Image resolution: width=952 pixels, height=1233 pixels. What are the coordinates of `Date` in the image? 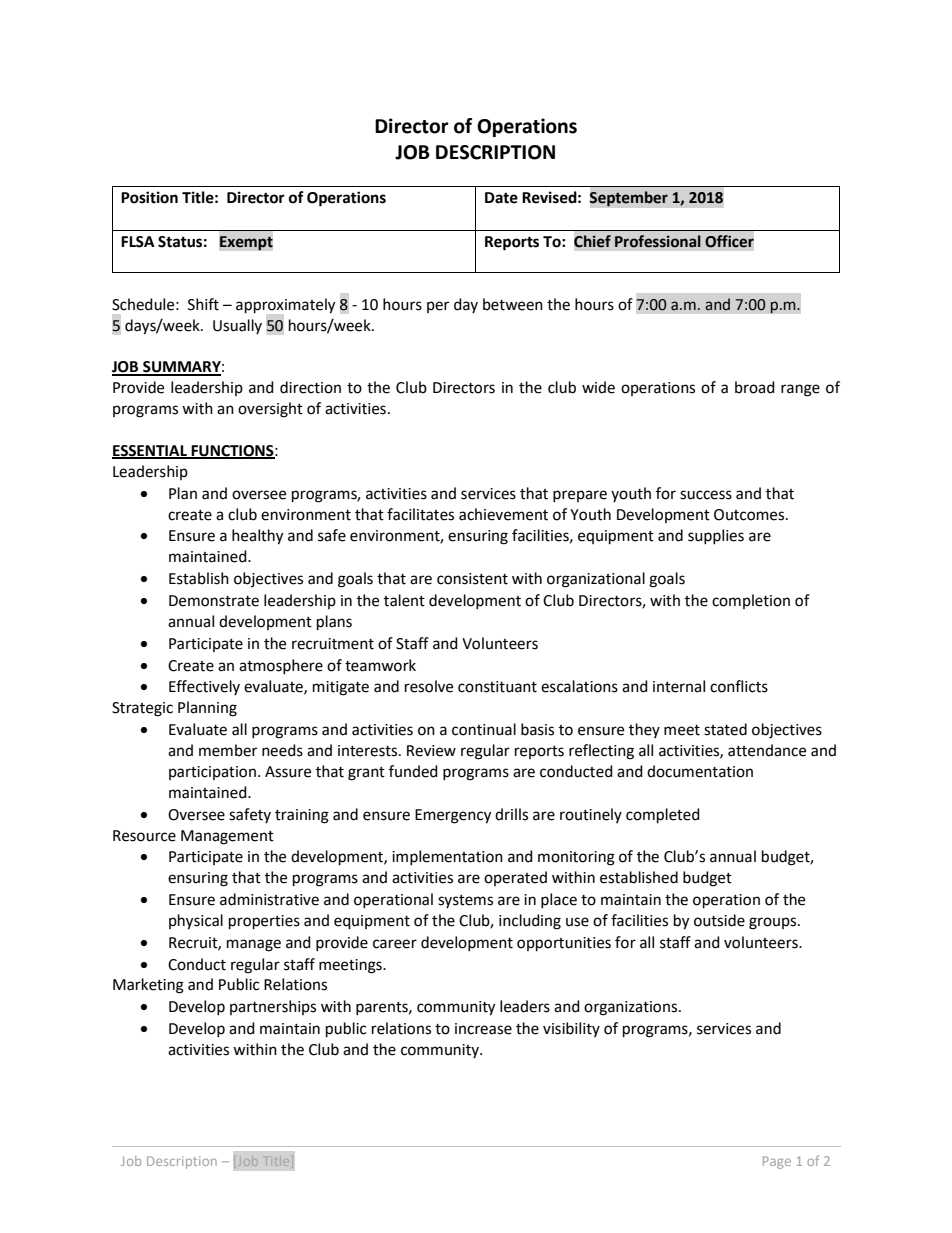 It's located at (501, 198).
